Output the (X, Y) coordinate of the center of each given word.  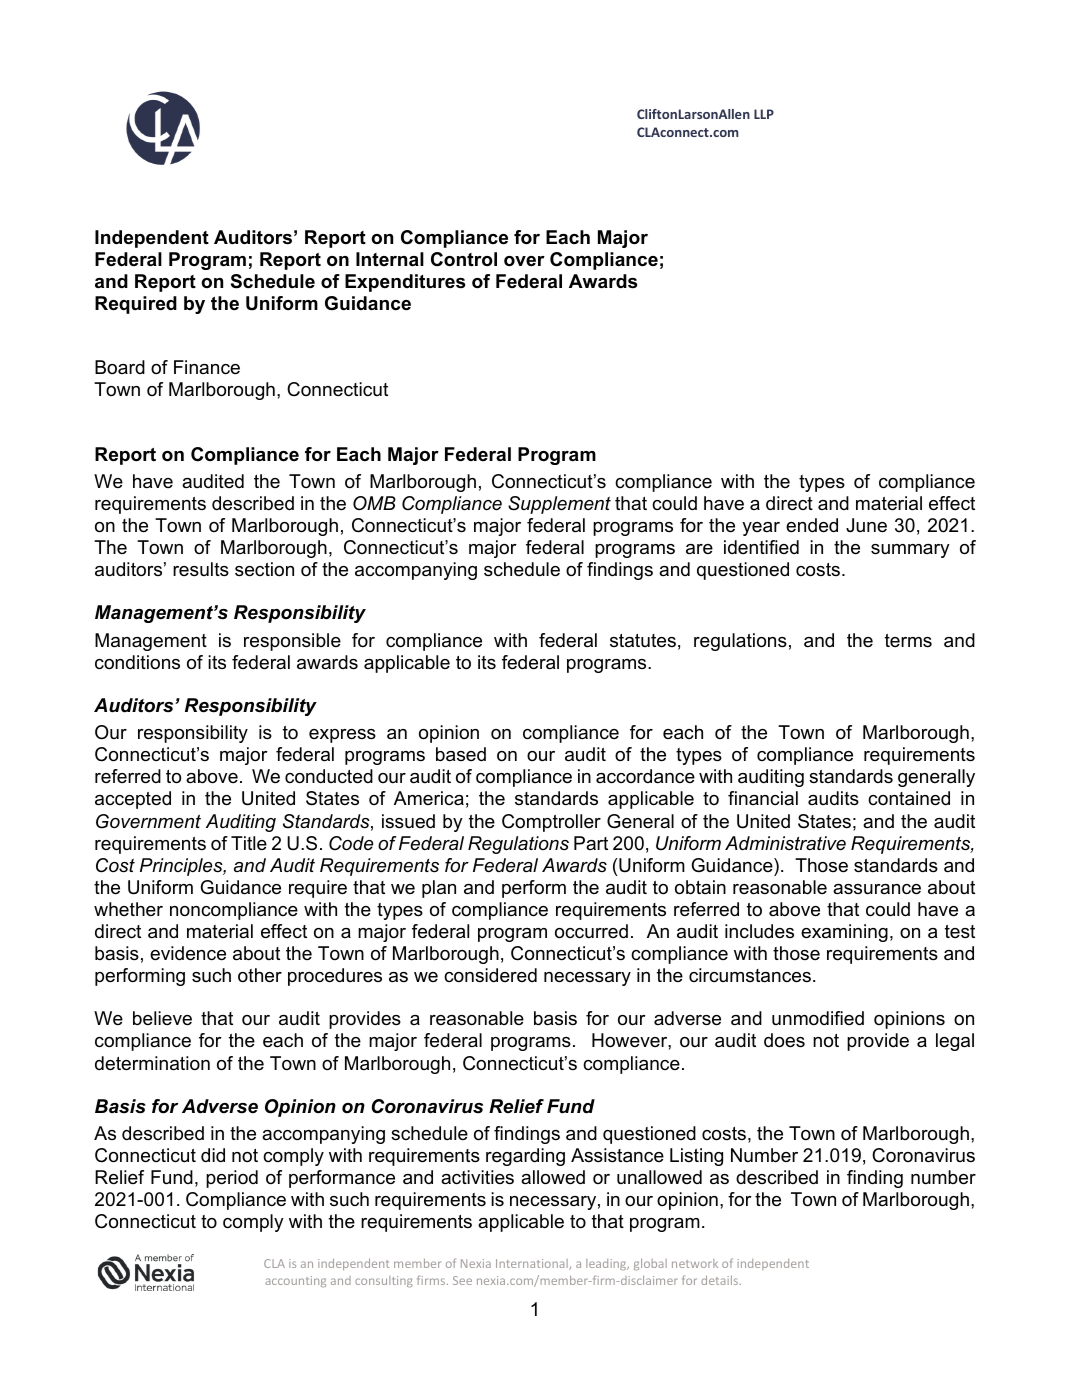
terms (908, 641)
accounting (295, 1281)
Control (464, 259)
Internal (390, 259)
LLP (764, 114)
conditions (137, 662)
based (461, 754)
